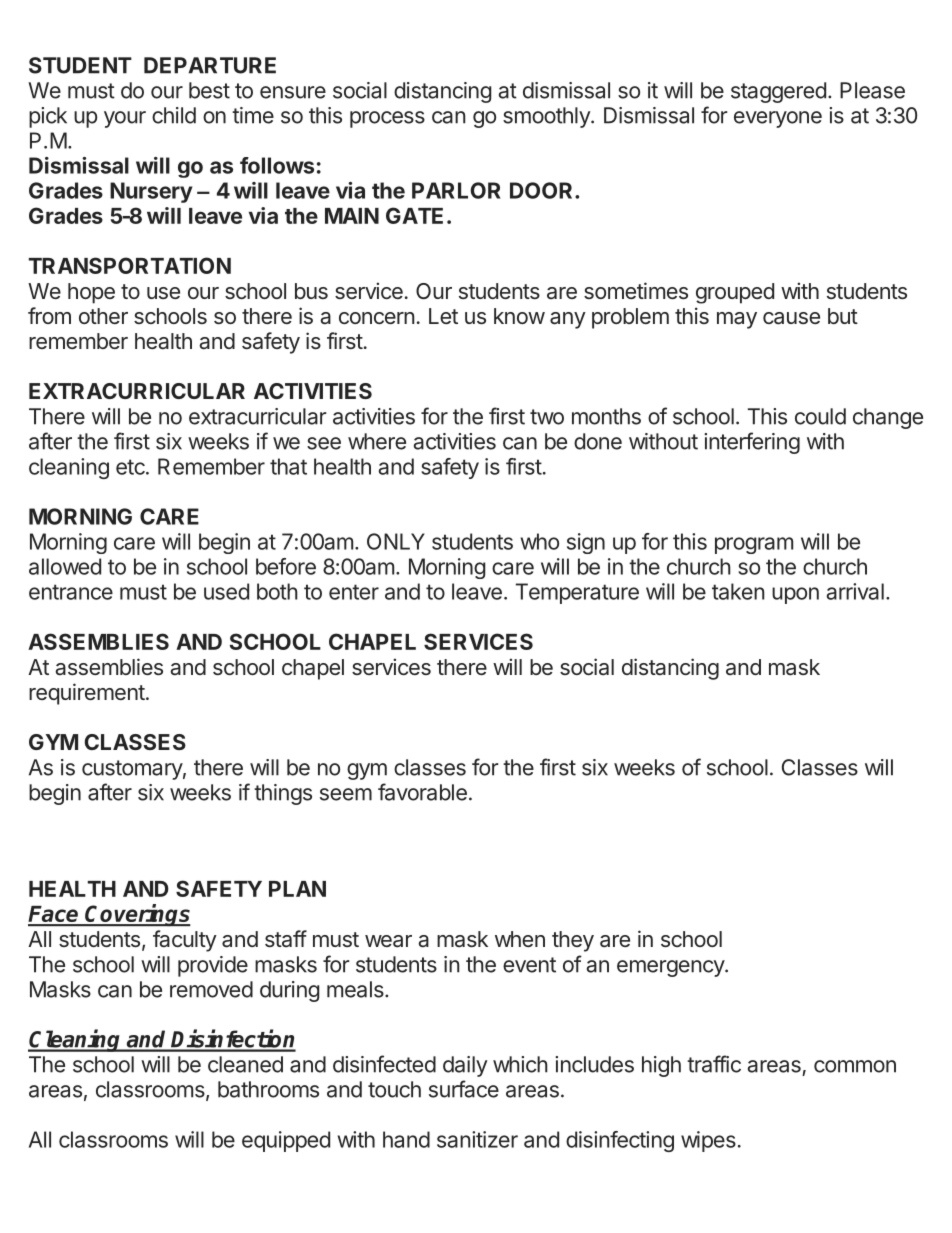 This page has width=952, height=1233. I want to click on Temperature, so click(577, 593).
